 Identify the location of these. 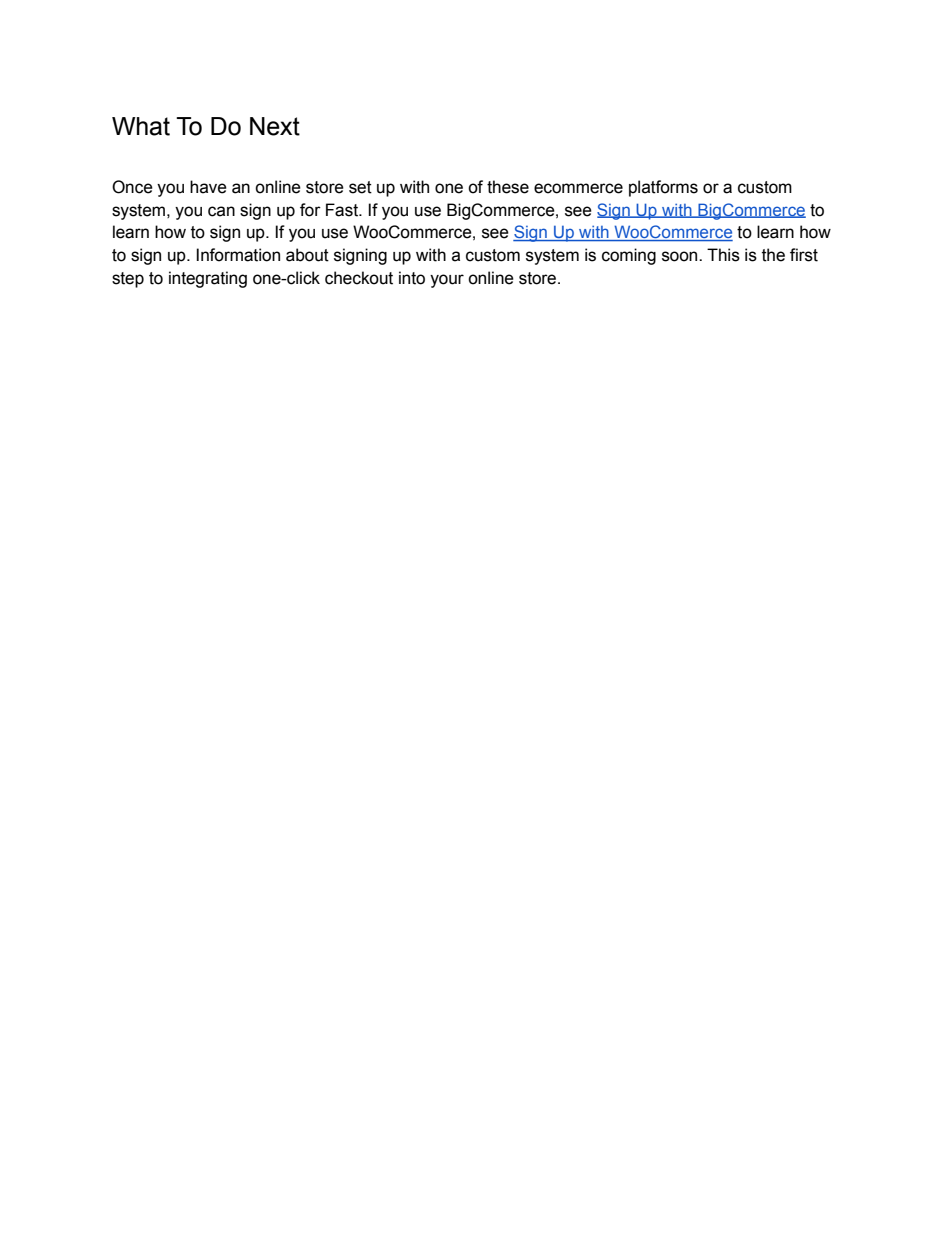
(508, 187).
